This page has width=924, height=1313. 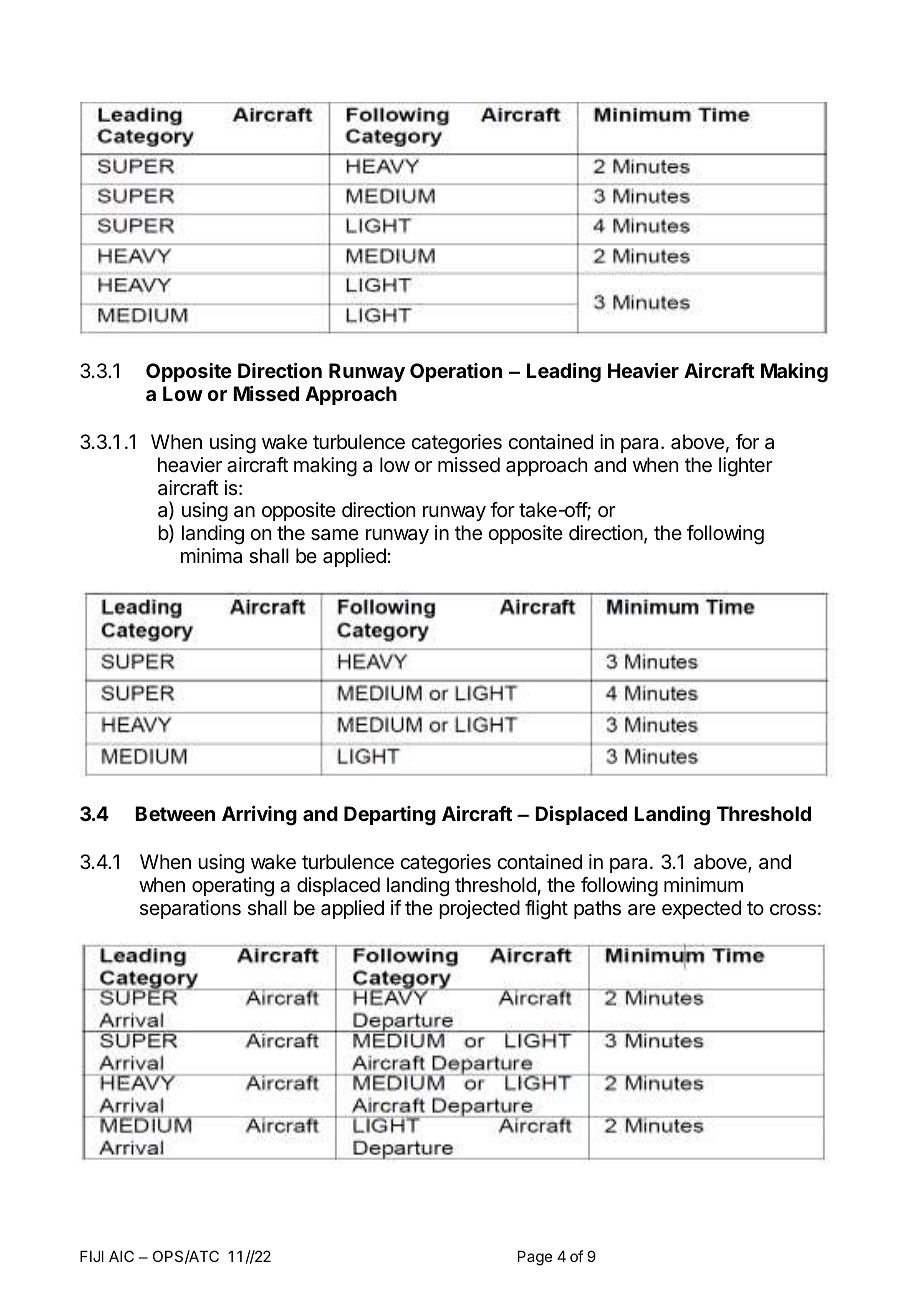 What do you see at coordinates (642, 910) in the page?
I see `are` at bounding box center [642, 910].
